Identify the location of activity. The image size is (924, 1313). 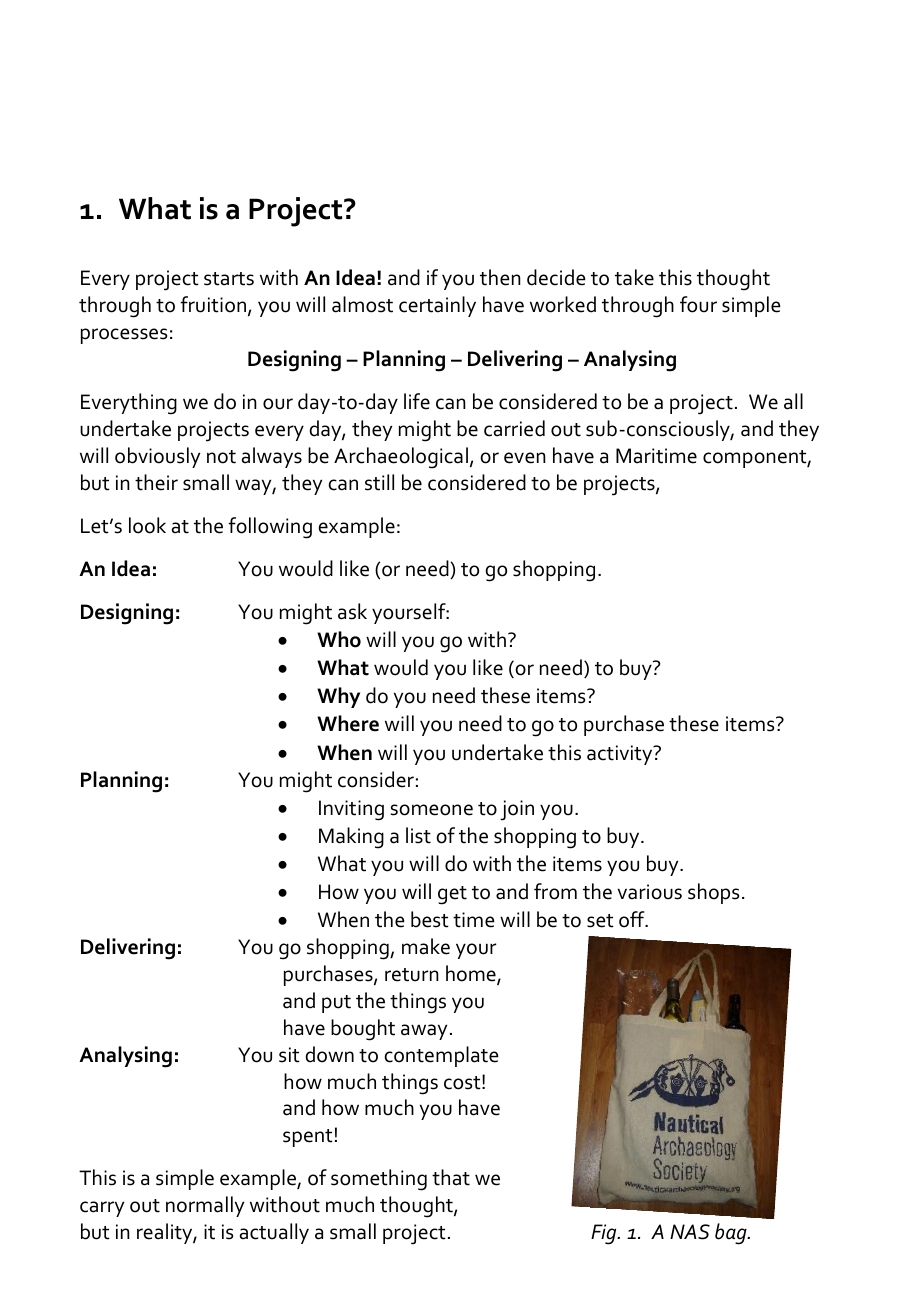
(621, 755).
